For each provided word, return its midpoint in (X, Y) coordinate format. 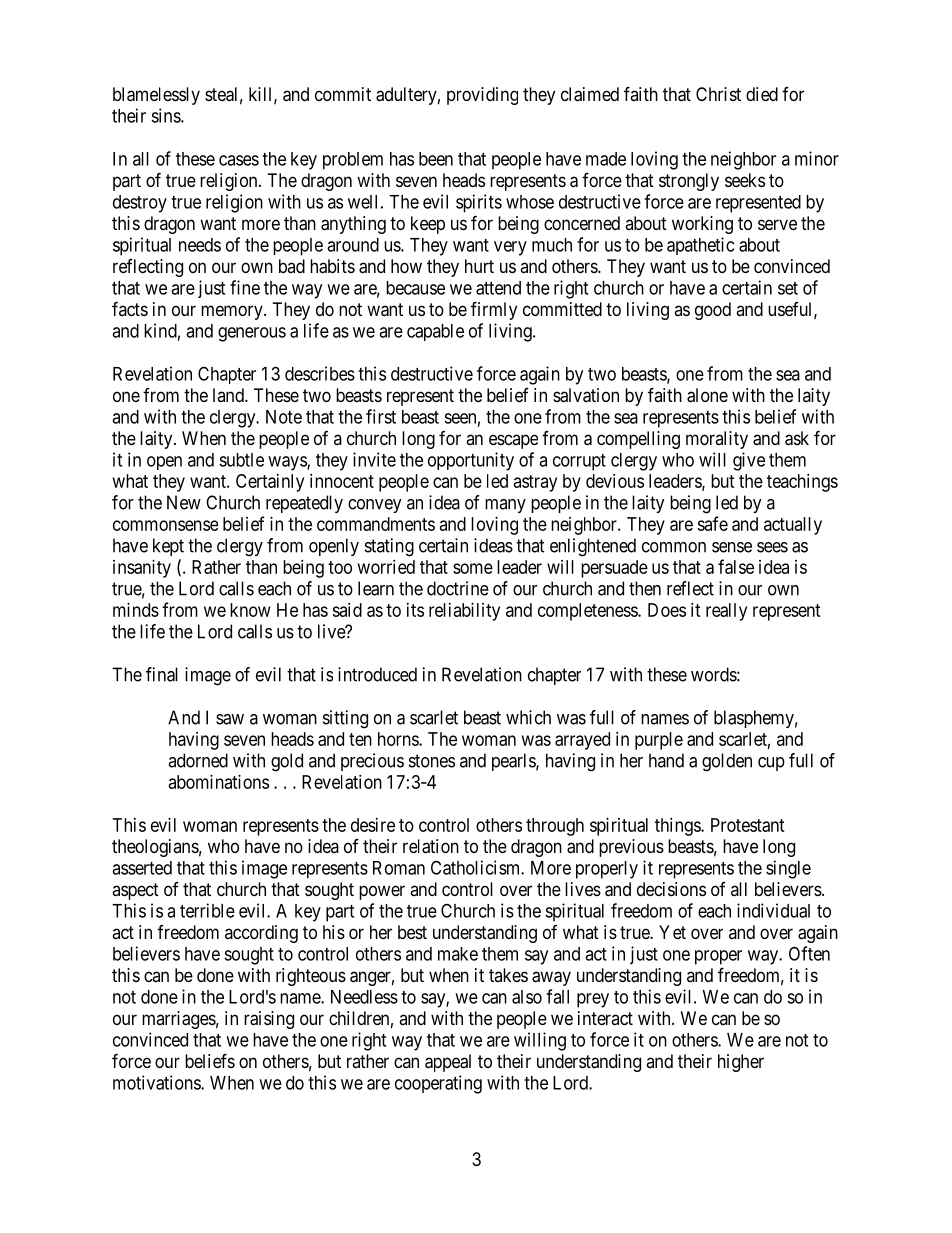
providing (482, 96)
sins (166, 115)
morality (717, 440)
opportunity (471, 461)
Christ (718, 94)
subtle (241, 460)
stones (432, 761)
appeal (448, 1063)
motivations (157, 1082)
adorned (198, 760)
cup (771, 764)
